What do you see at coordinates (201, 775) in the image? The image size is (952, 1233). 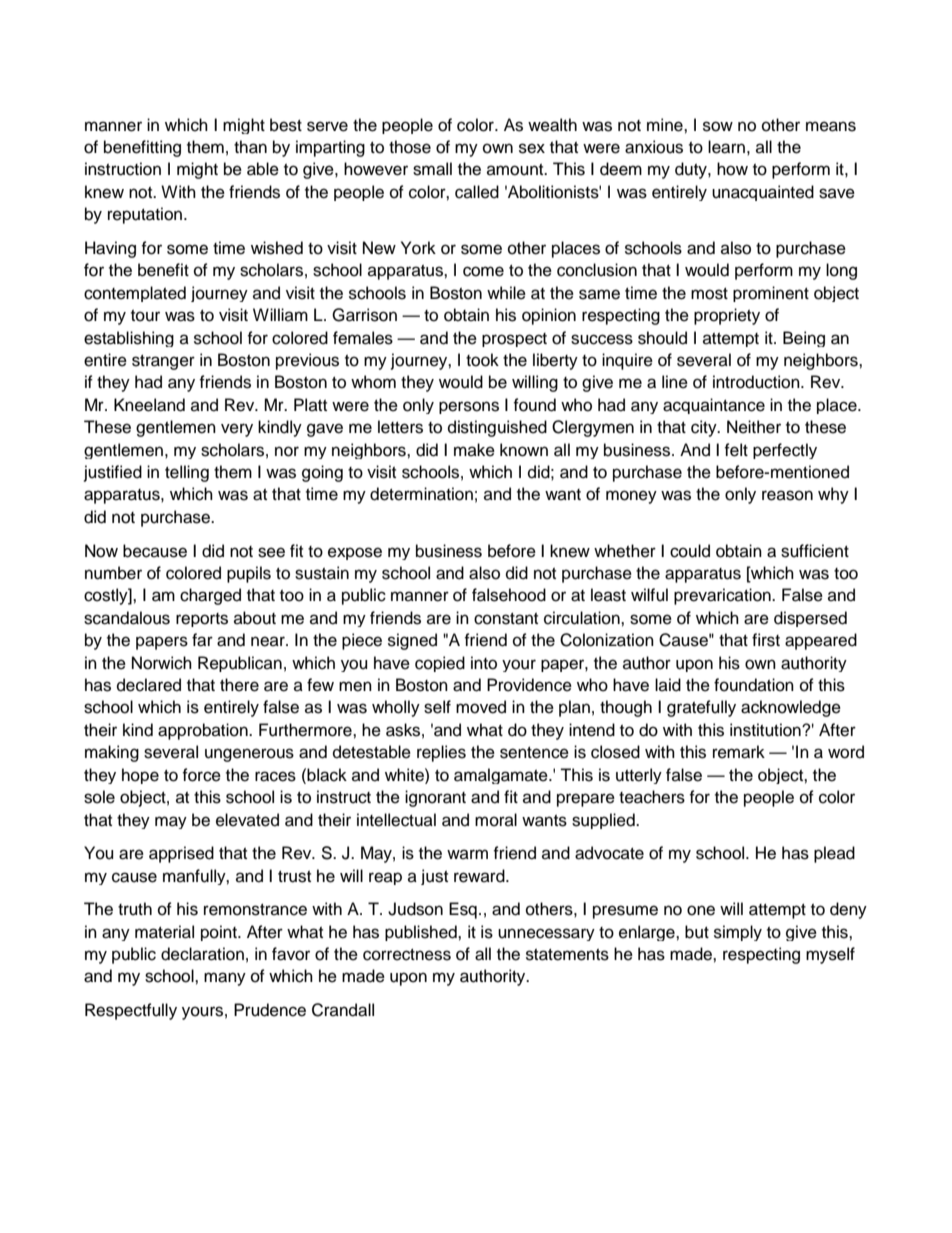 I see `force` at bounding box center [201, 775].
